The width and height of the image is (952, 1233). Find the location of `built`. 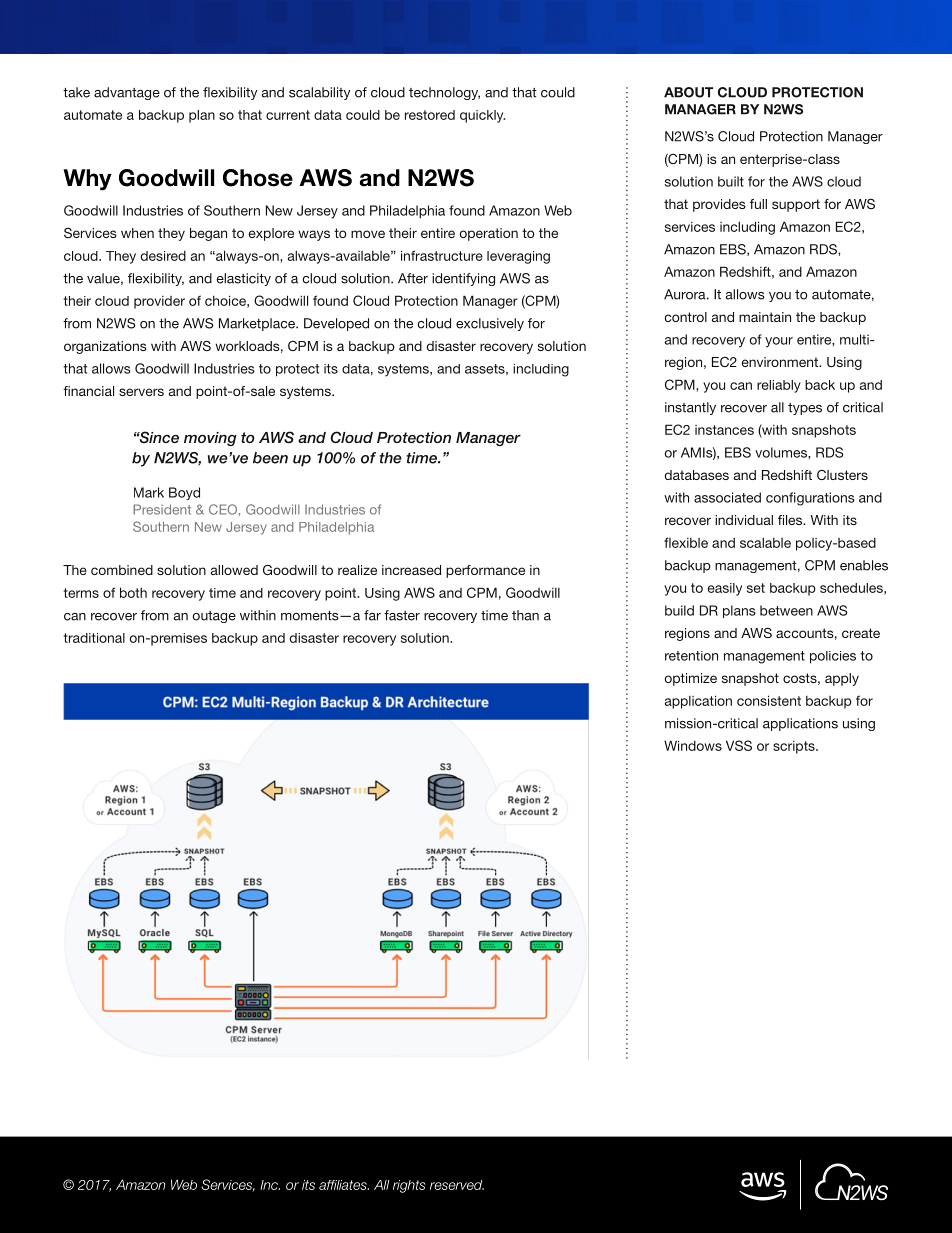

built is located at coordinates (731, 181).
